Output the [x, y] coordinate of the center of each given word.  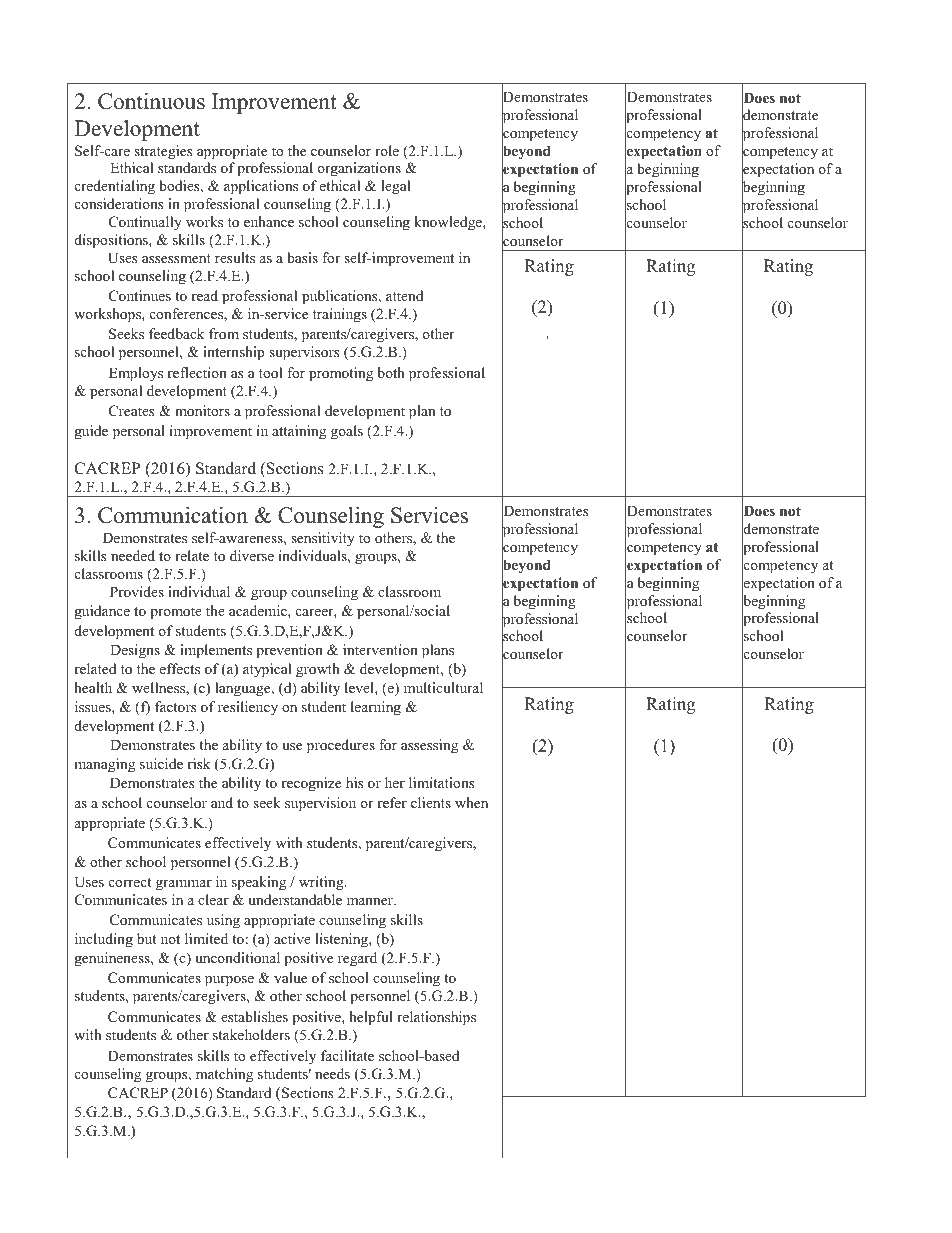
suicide [161, 763]
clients [431, 802]
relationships [436, 1018]
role [387, 150]
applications [261, 187]
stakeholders [251, 1034]
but [146, 938]
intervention [380, 649]
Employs [136, 374]
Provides [137, 591]
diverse [252, 555]
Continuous [151, 101]
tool [270, 372]
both [391, 372]
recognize [311, 784]
